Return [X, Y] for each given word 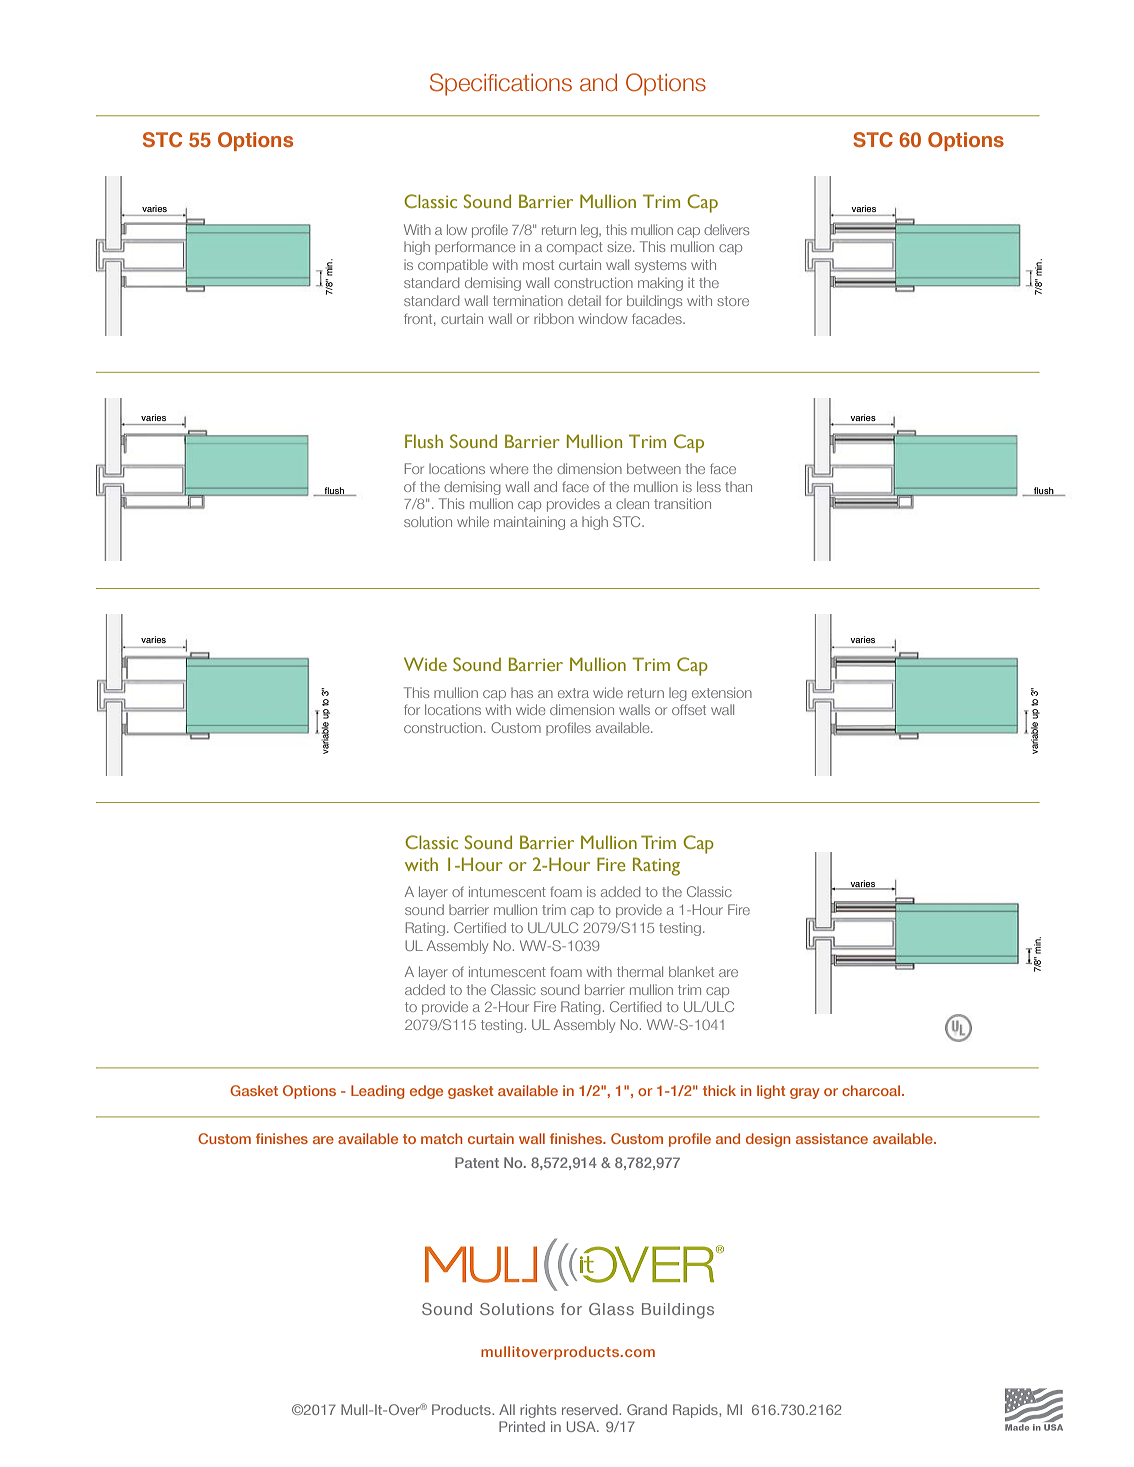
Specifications [501, 84]
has [522, 693]
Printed [522, 1426]
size [620, 246]
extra [573, 693]
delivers [726, 229]
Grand [647, 1409]
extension [722, 692]
